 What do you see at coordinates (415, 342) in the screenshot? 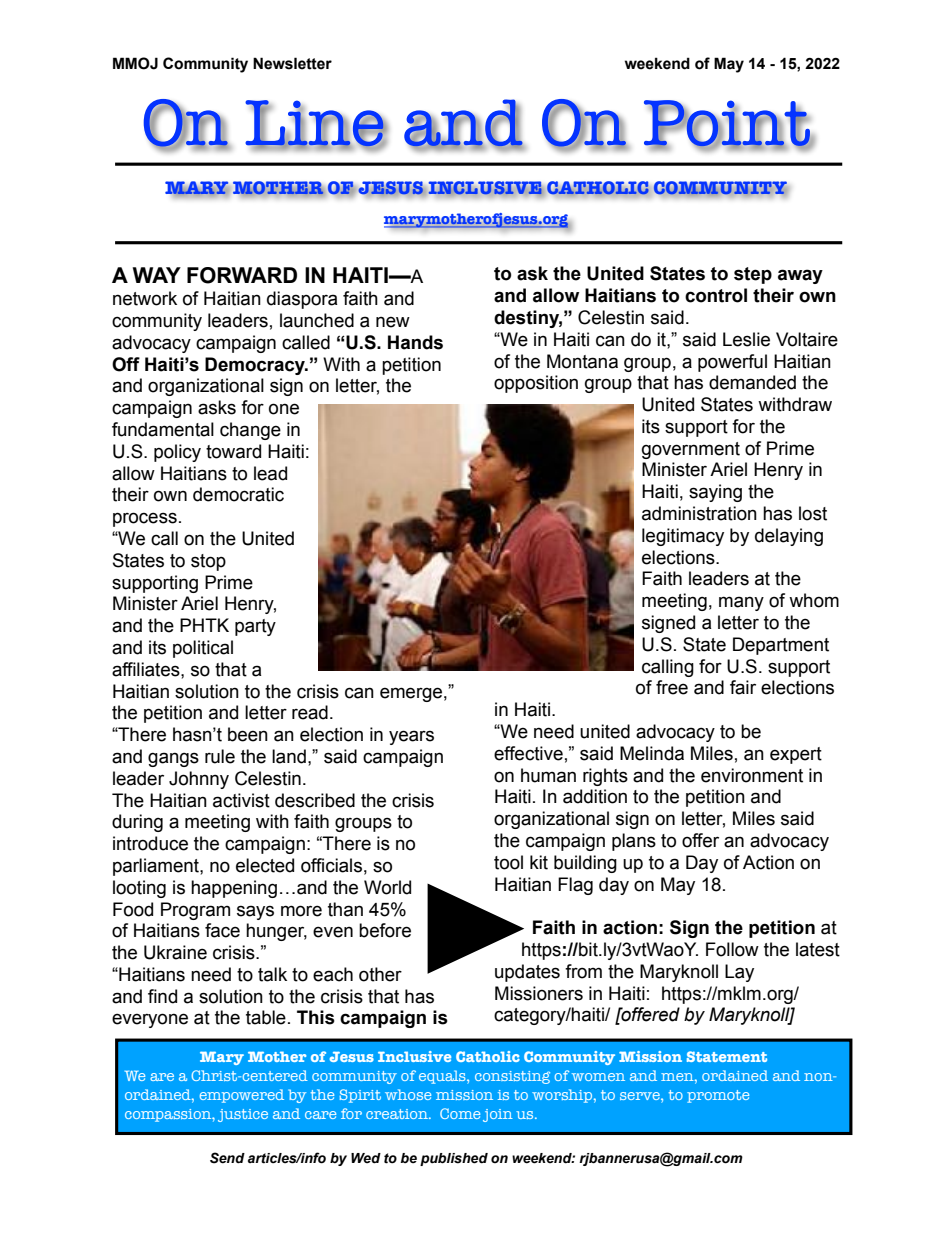
I see `Hands` at bounding box center [415, 342].
